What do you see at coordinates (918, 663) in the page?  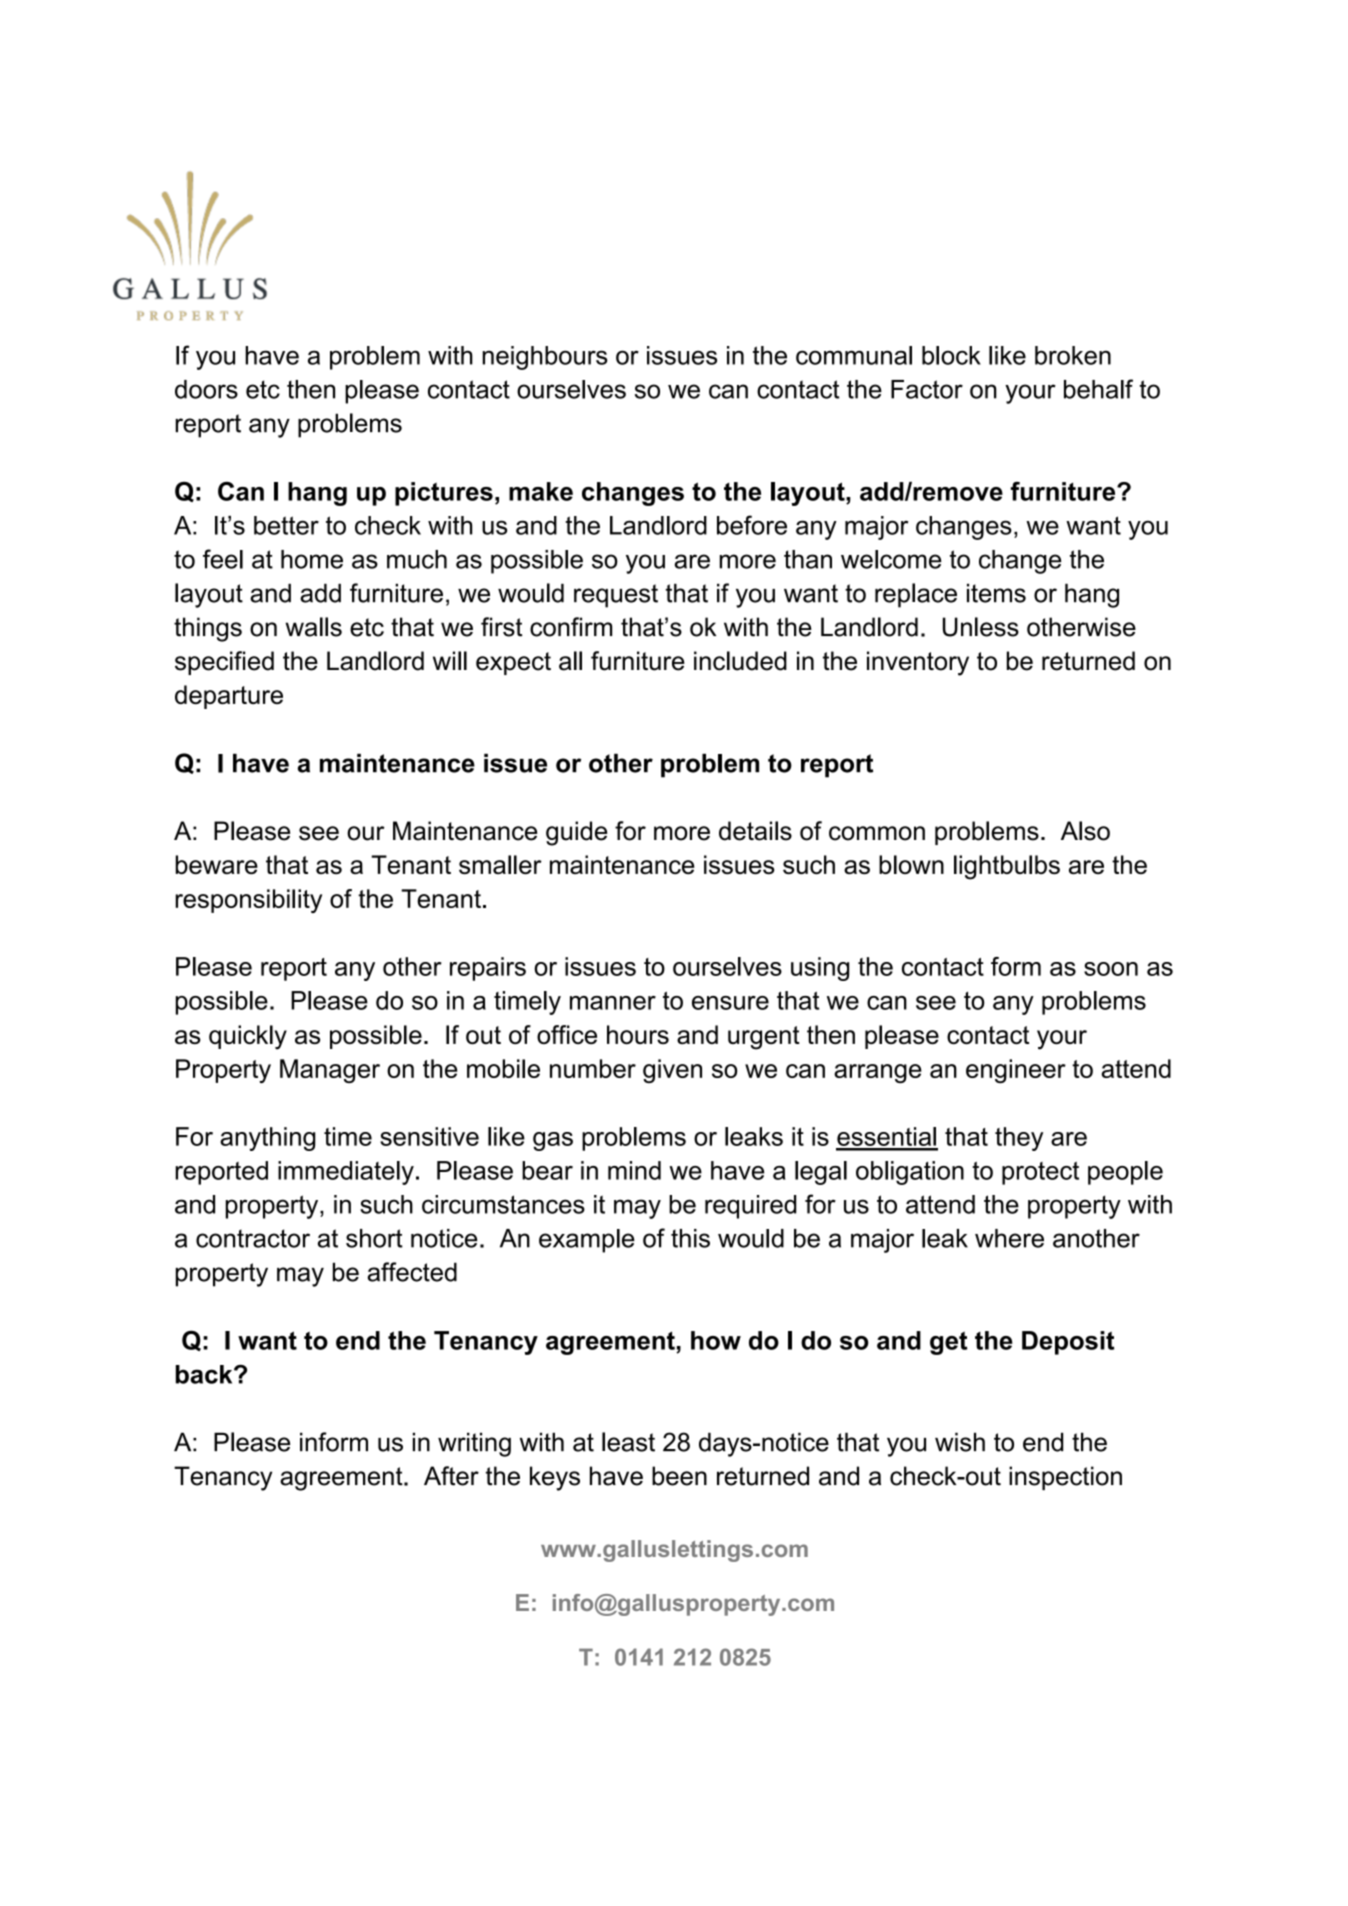 I see `inventory` at bounding box center [918, 663].
